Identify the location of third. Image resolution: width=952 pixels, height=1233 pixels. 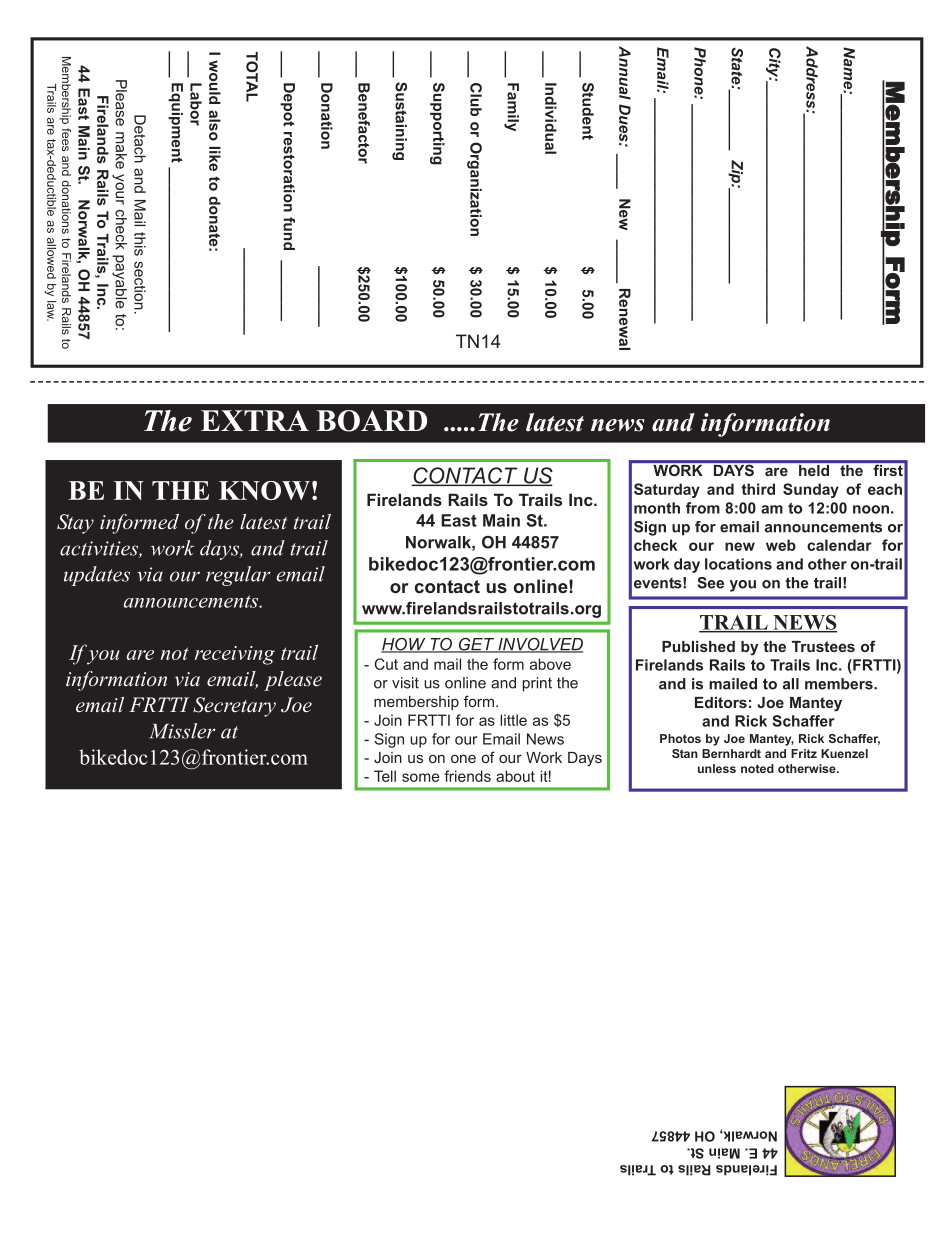
(758, 489).
